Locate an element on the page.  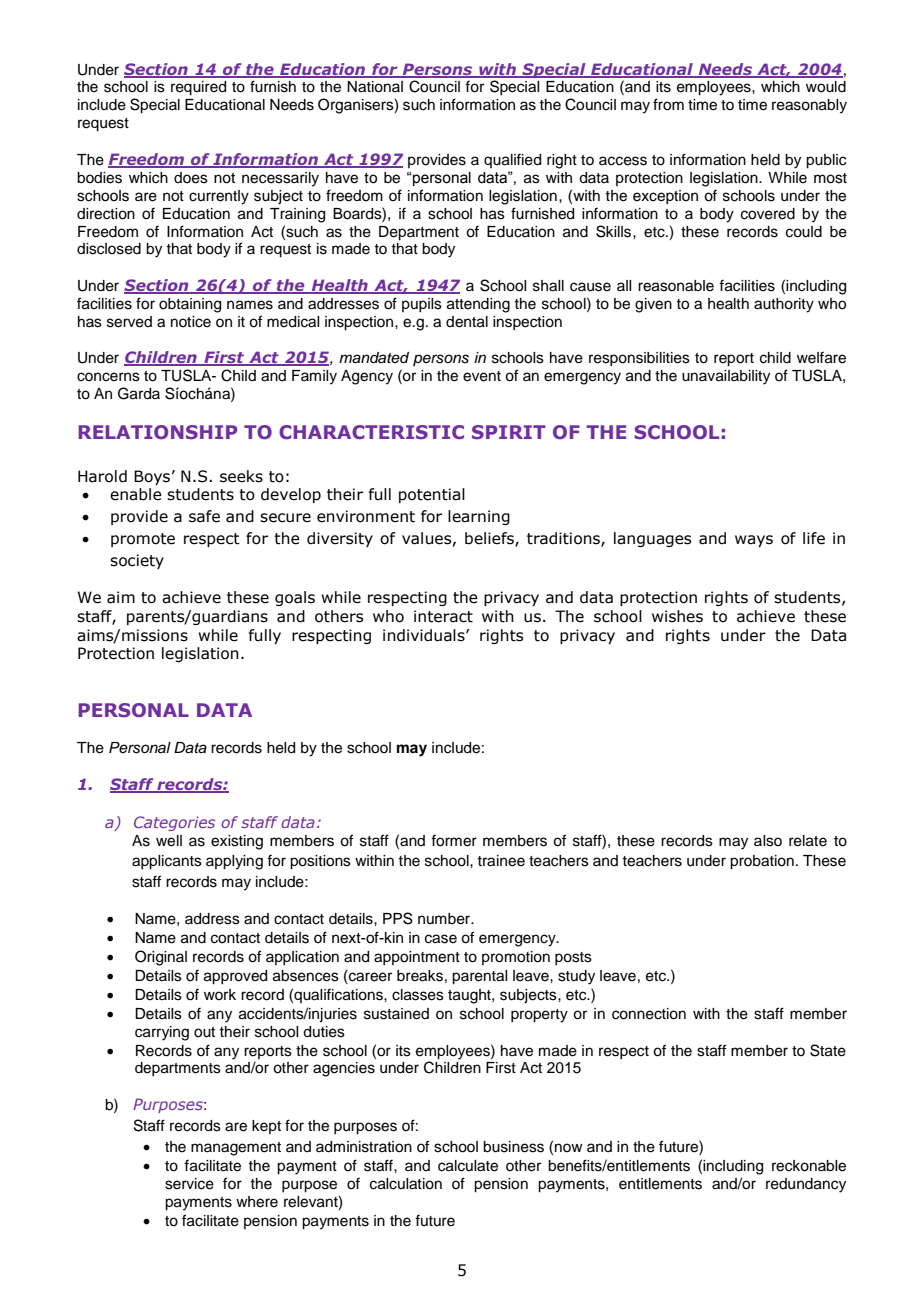
does is located at coordinates (191, 178).
